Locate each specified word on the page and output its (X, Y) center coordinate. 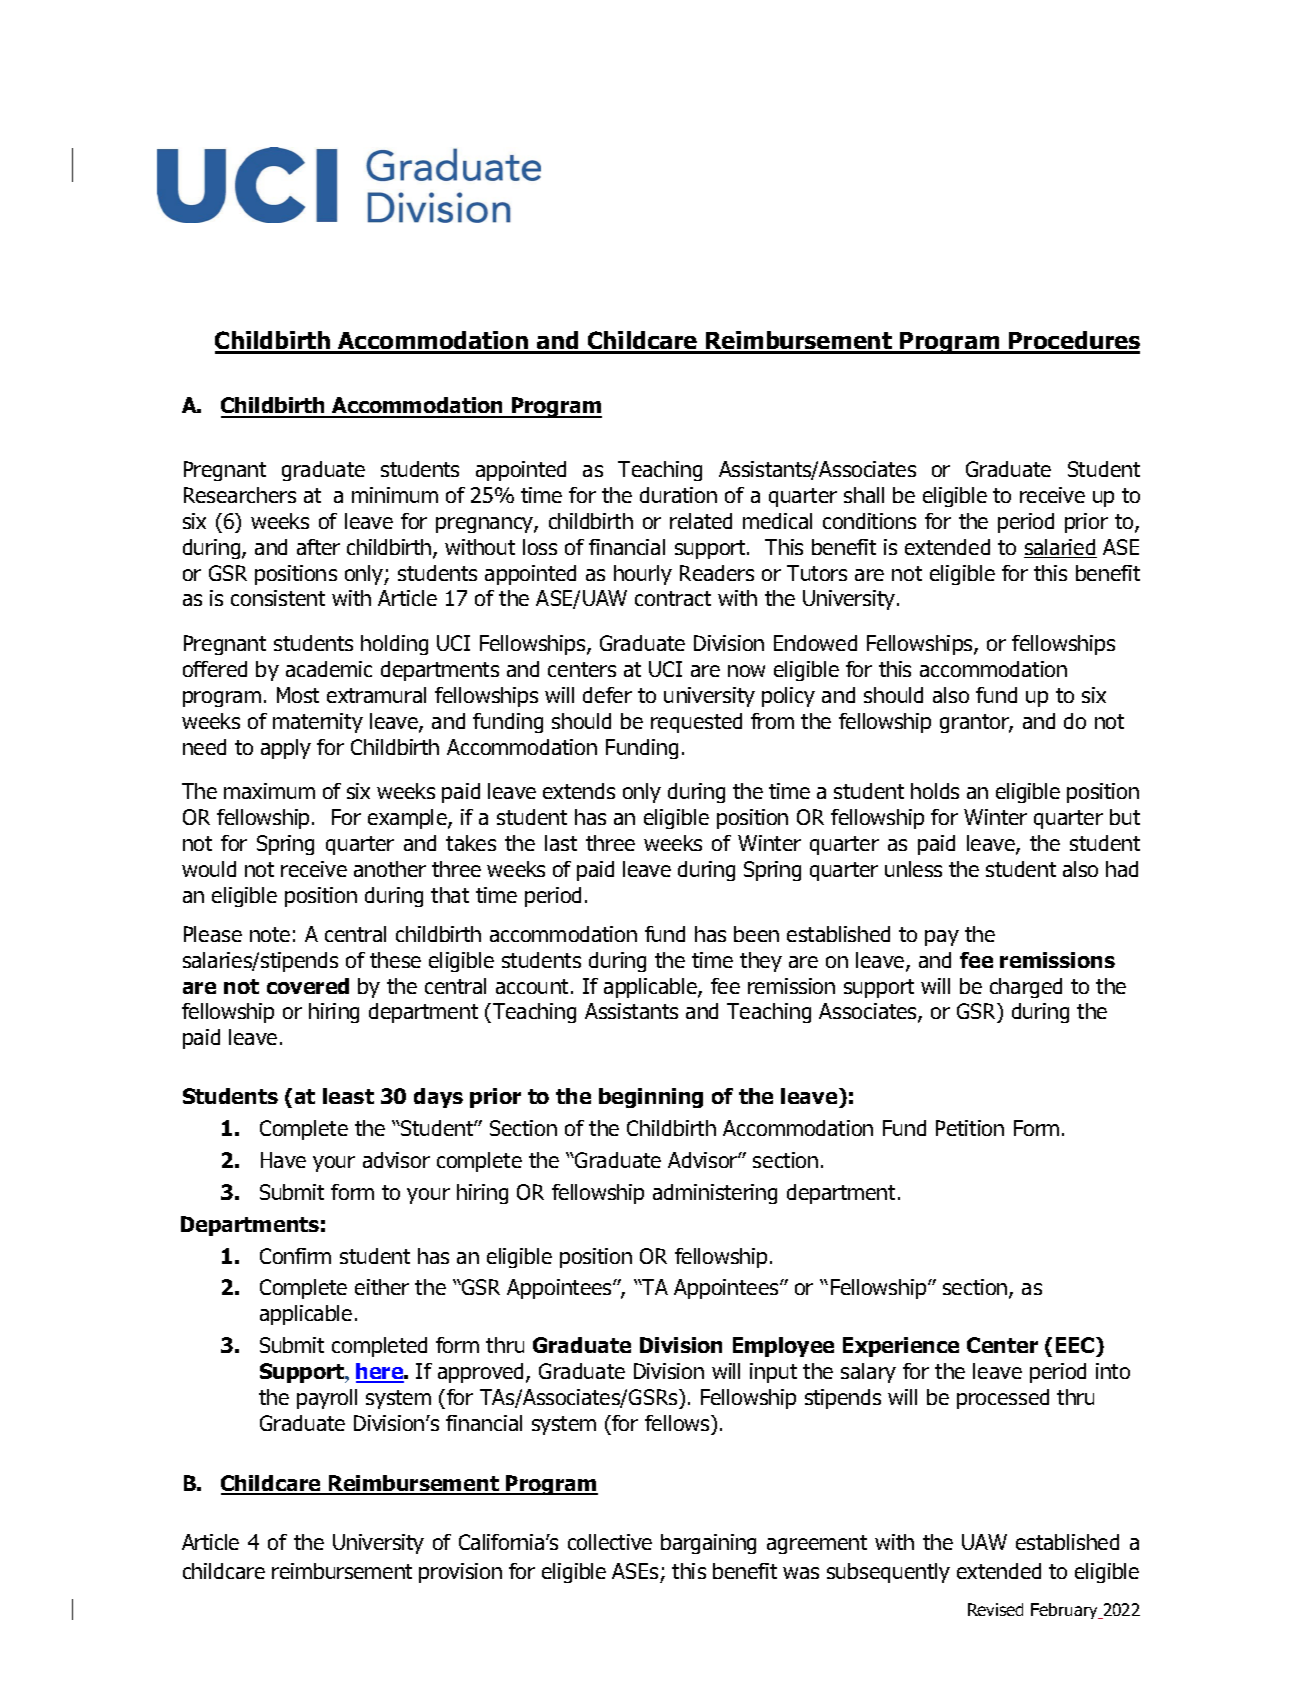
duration (678, 495)
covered (308, 986)
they (761, 962)
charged (1026, 988)
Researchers (240, 495)
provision (460, 1573)
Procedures (1073, 342)
